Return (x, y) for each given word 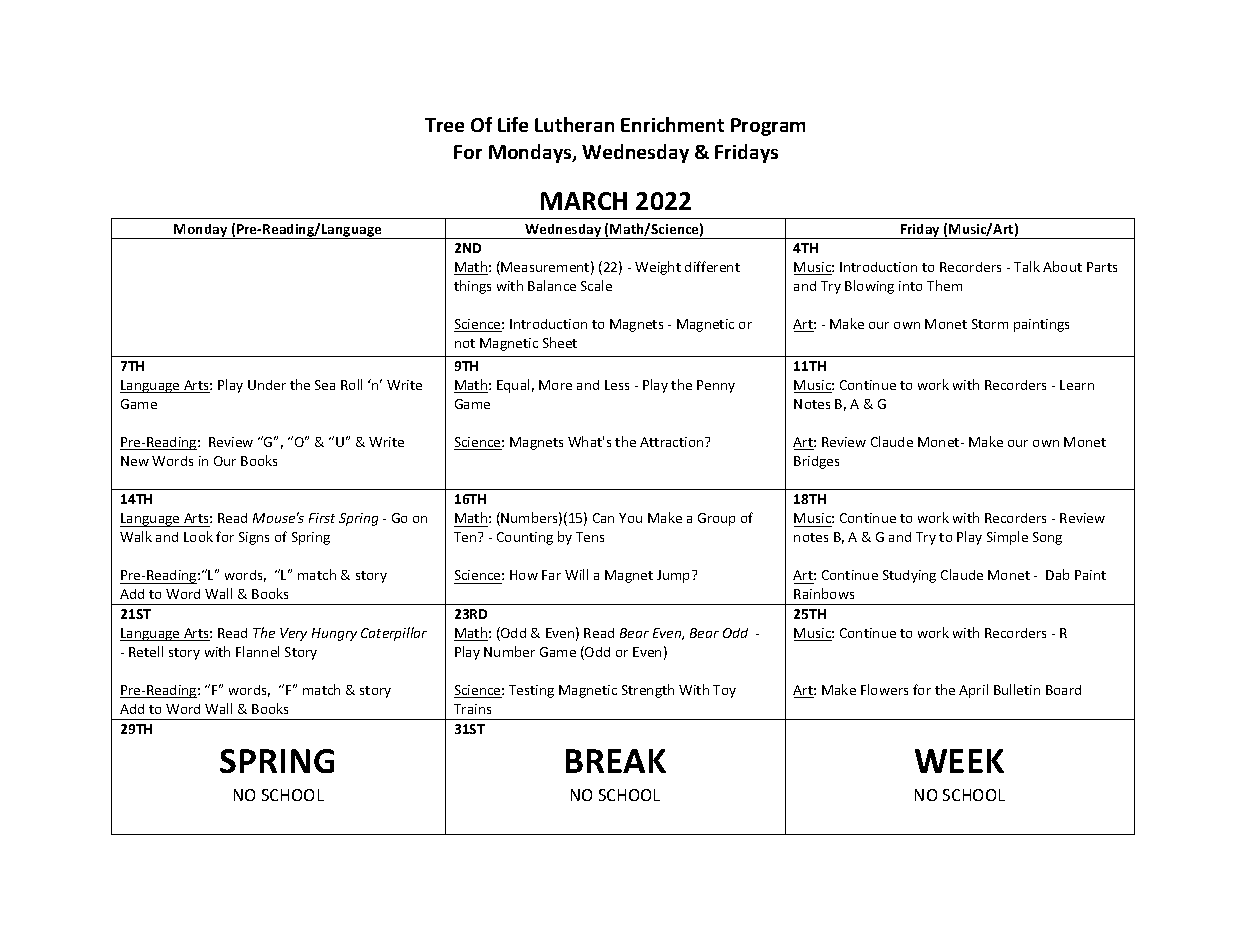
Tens (590, 537)
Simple (1007, 538)
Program (768, 127)
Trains (472, 709)
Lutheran (574, 124)
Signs (254, 538)
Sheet (560, 342)
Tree (444, 125)
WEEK (959, 761)
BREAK (616, 761)
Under (267, 385)
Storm (990, 324)
